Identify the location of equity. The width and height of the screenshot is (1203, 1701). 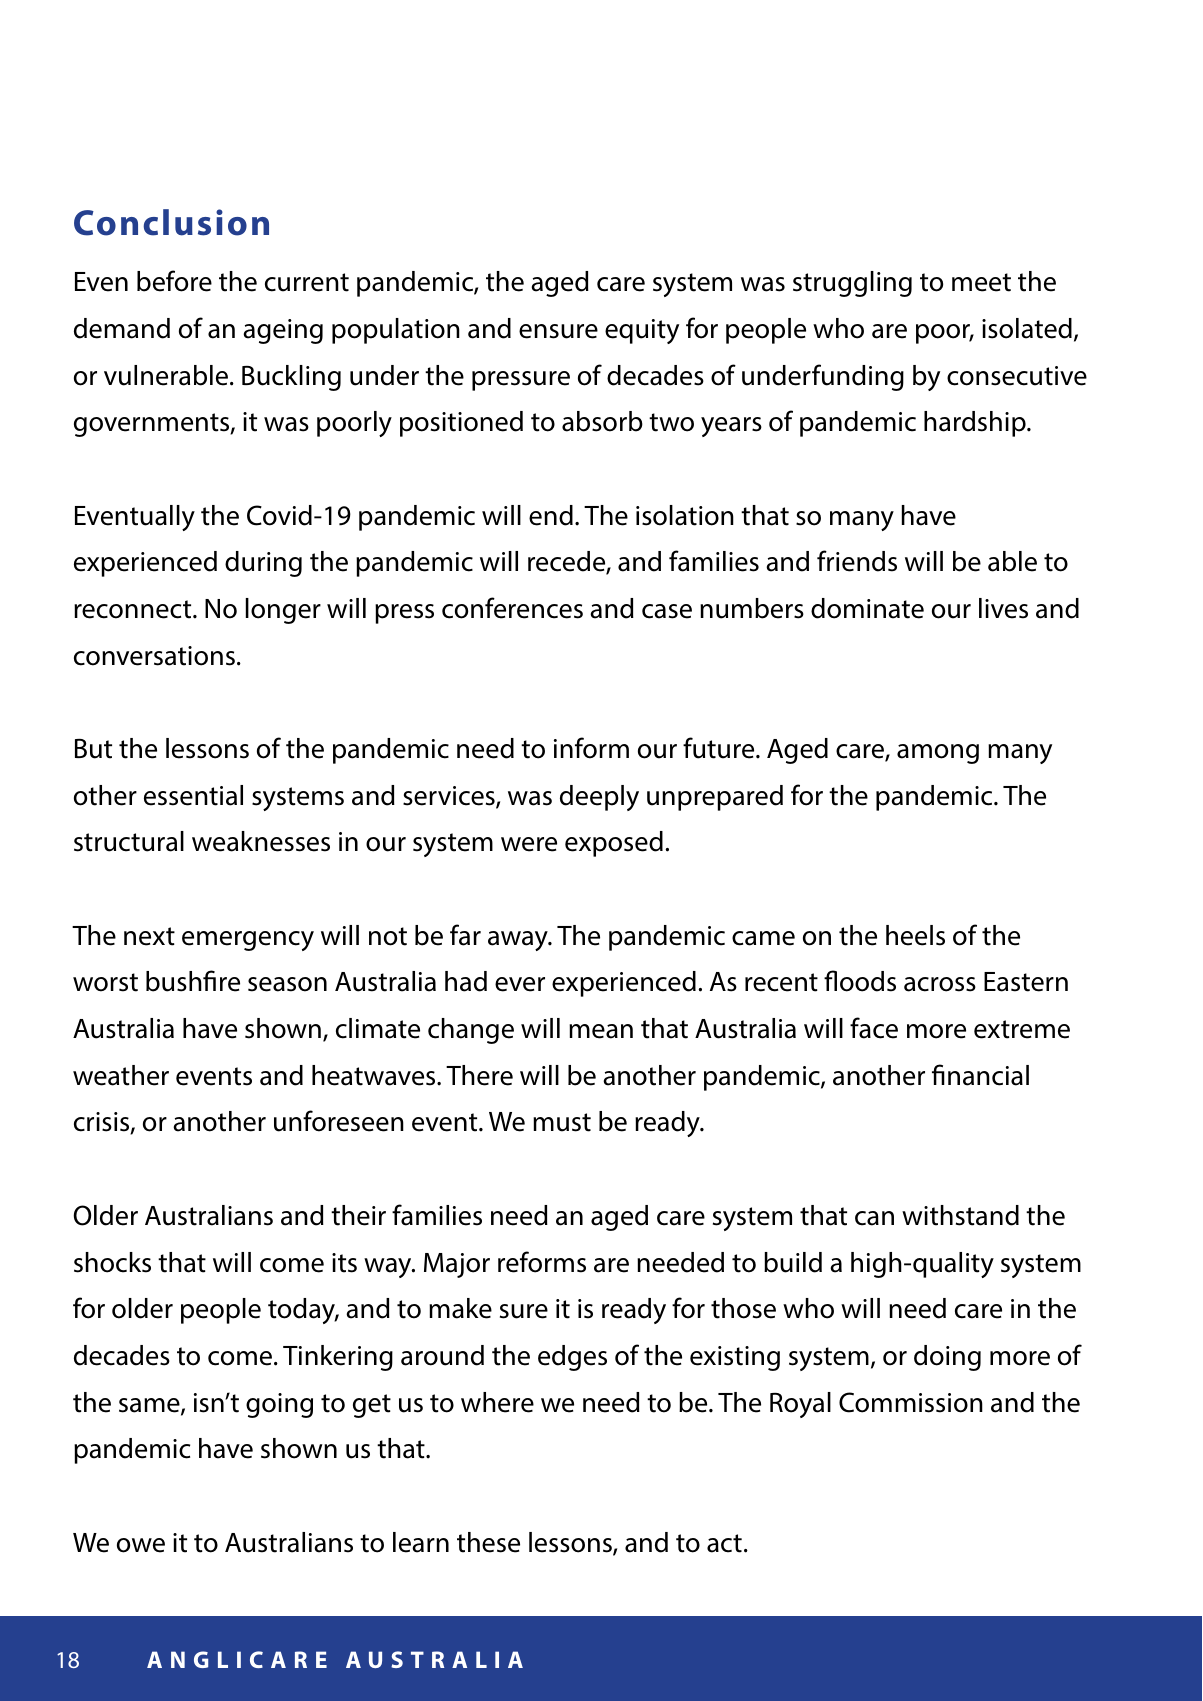
(642, 331).
